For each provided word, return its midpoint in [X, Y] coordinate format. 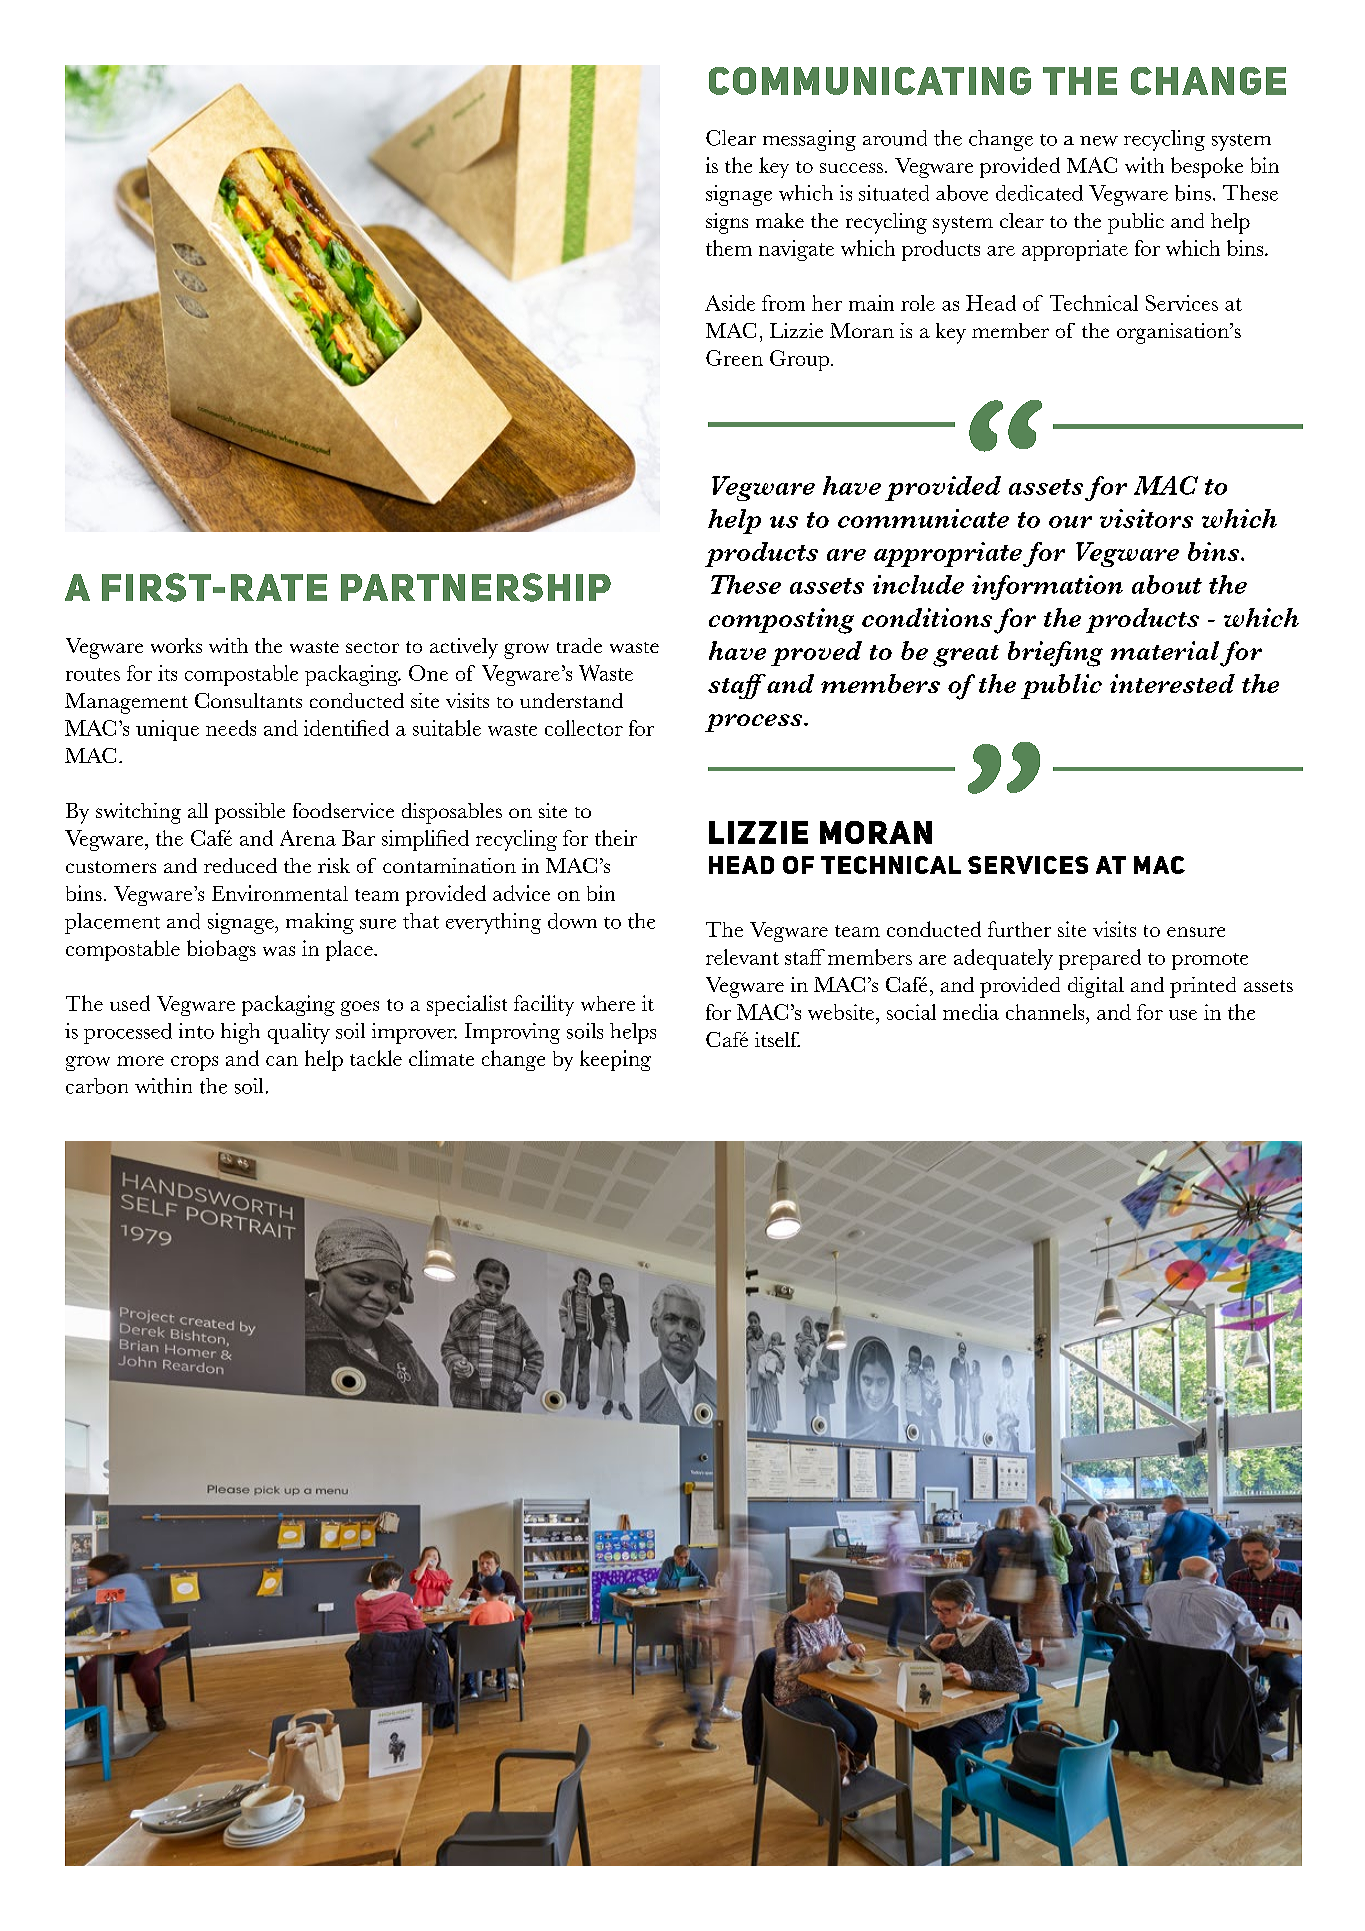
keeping [615, 1060]
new [1099, 141]
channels [1046, 1012]
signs [727, 223]
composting [781, 621]
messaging [809, 140]
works [176, 645]
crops [194, 1063]
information [1047, 587]
